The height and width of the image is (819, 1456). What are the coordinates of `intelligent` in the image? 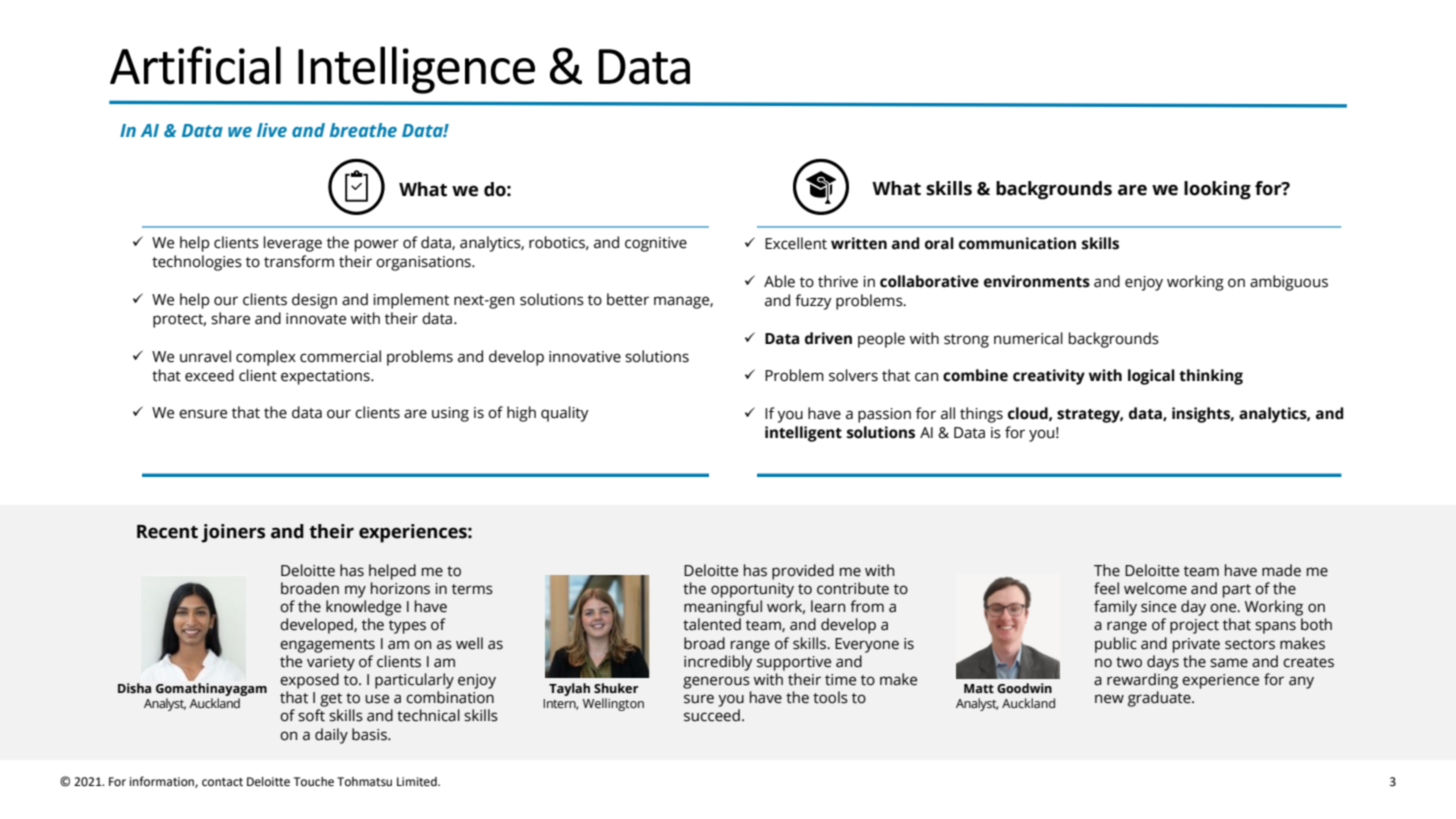 It's located at (803, 434).
